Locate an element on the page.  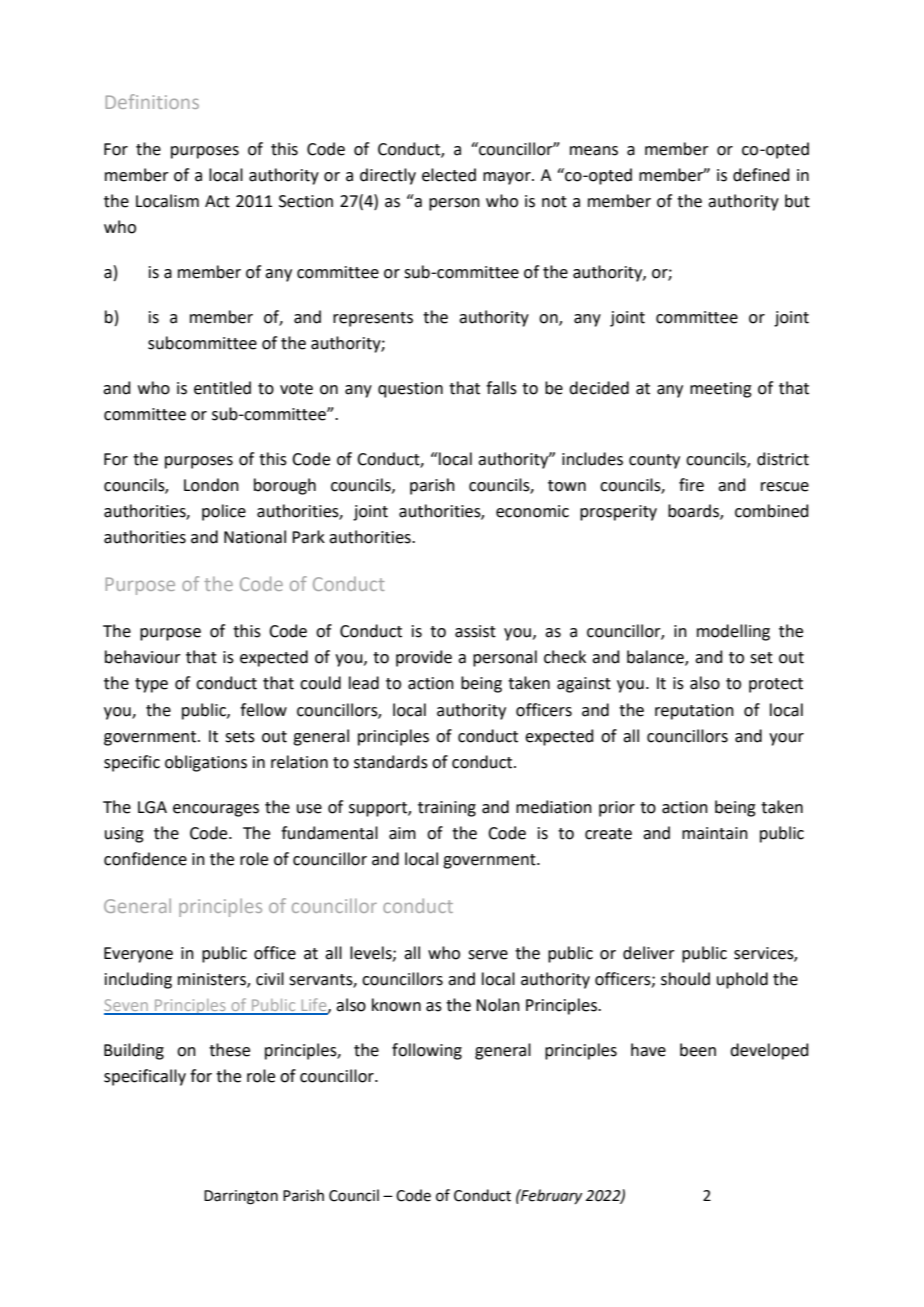
Nolan is located at coordinates (498, 1005).
